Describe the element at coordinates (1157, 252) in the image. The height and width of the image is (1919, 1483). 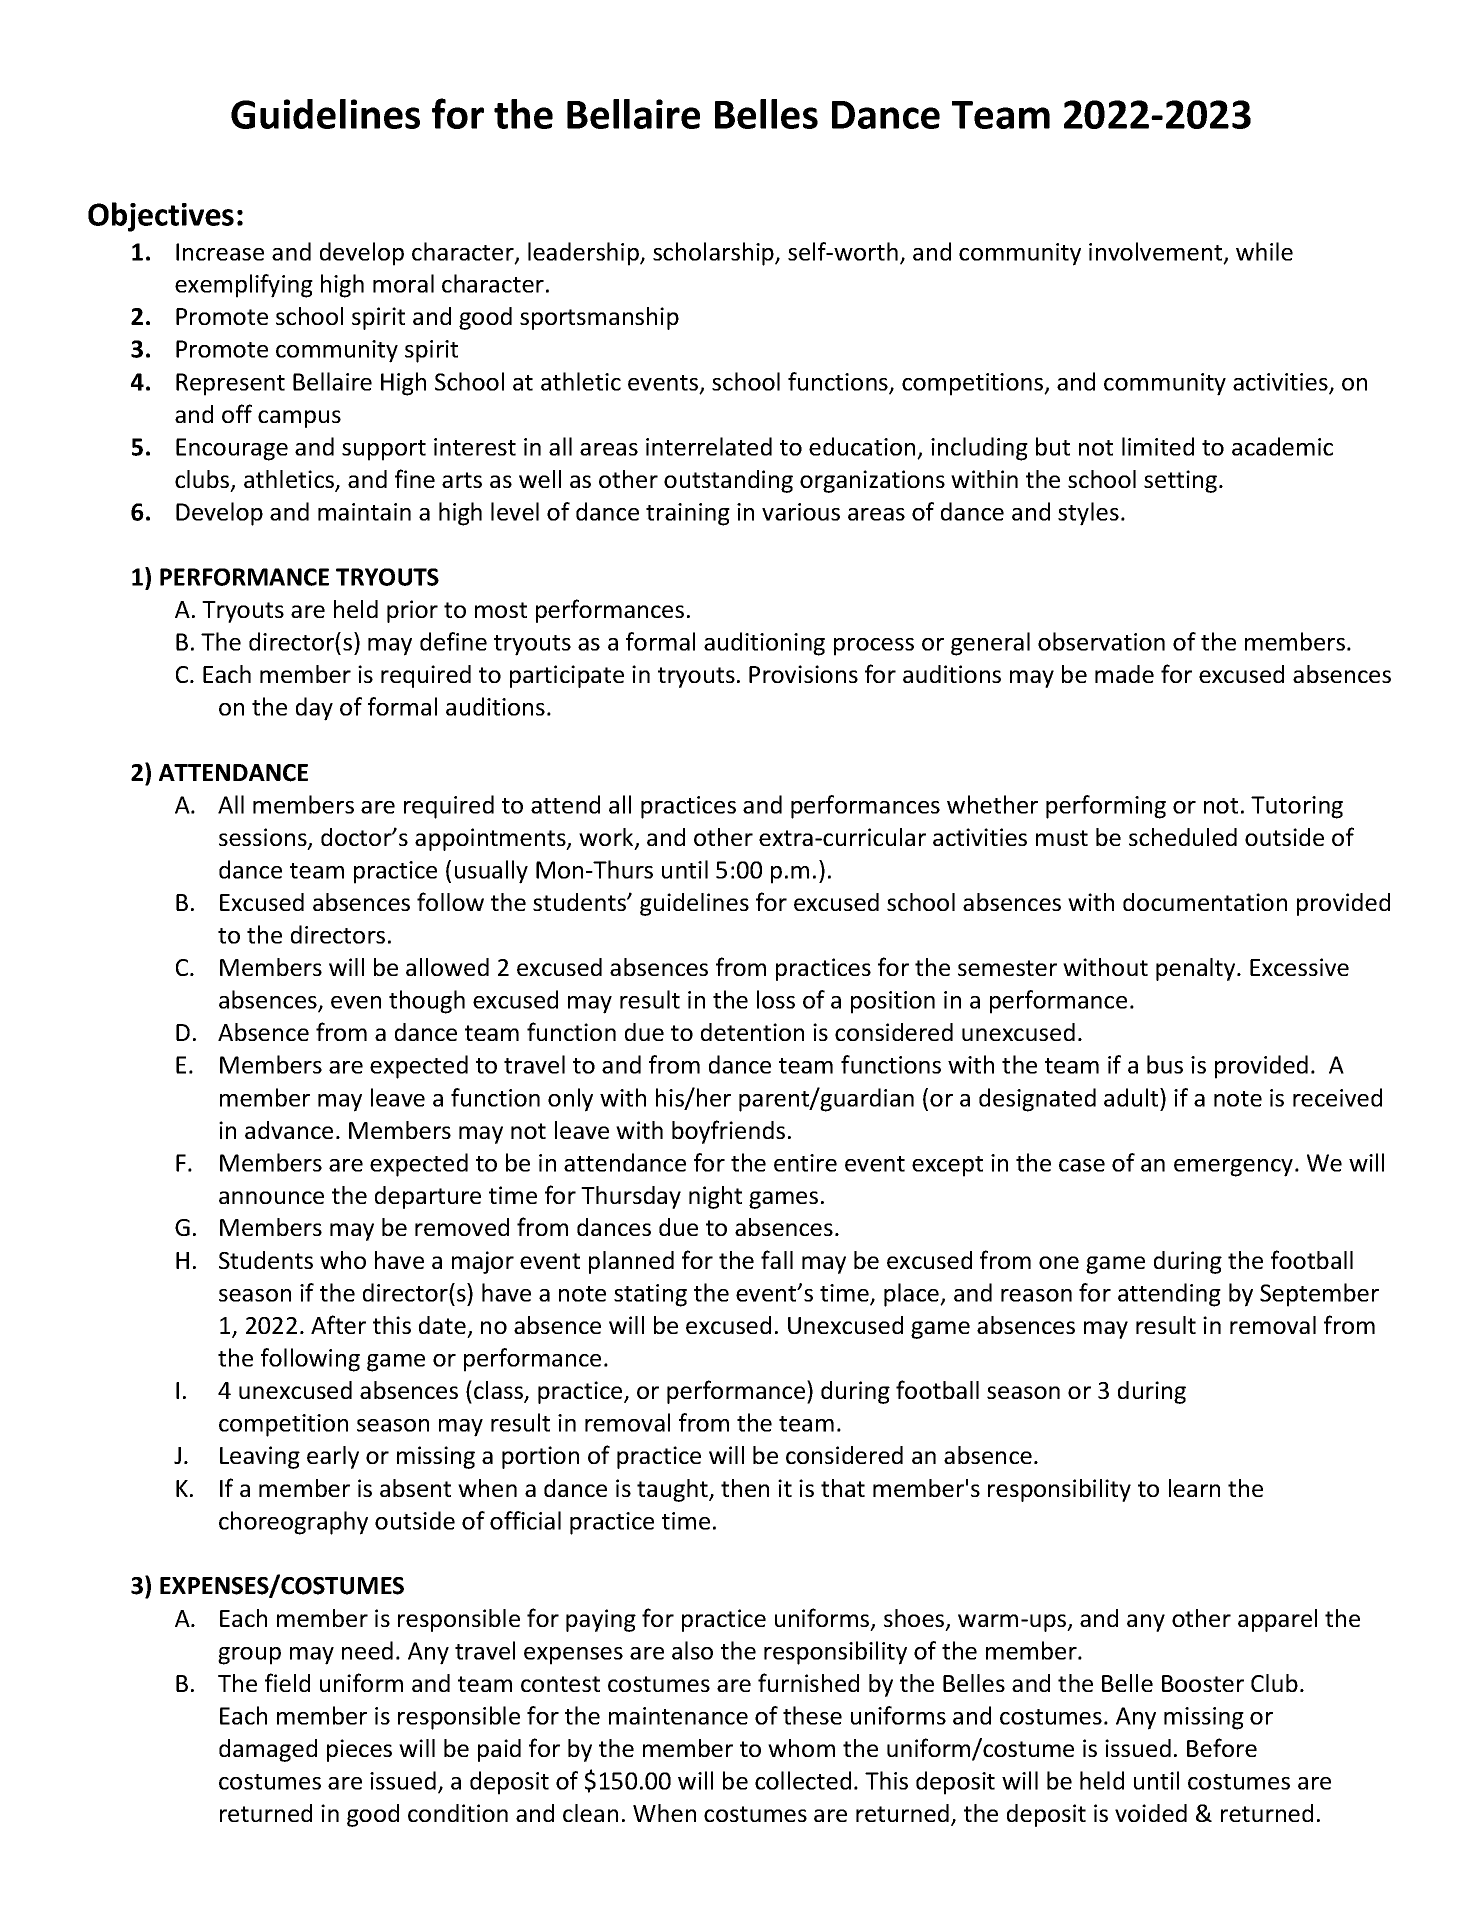
I see `involvement` at that location.
